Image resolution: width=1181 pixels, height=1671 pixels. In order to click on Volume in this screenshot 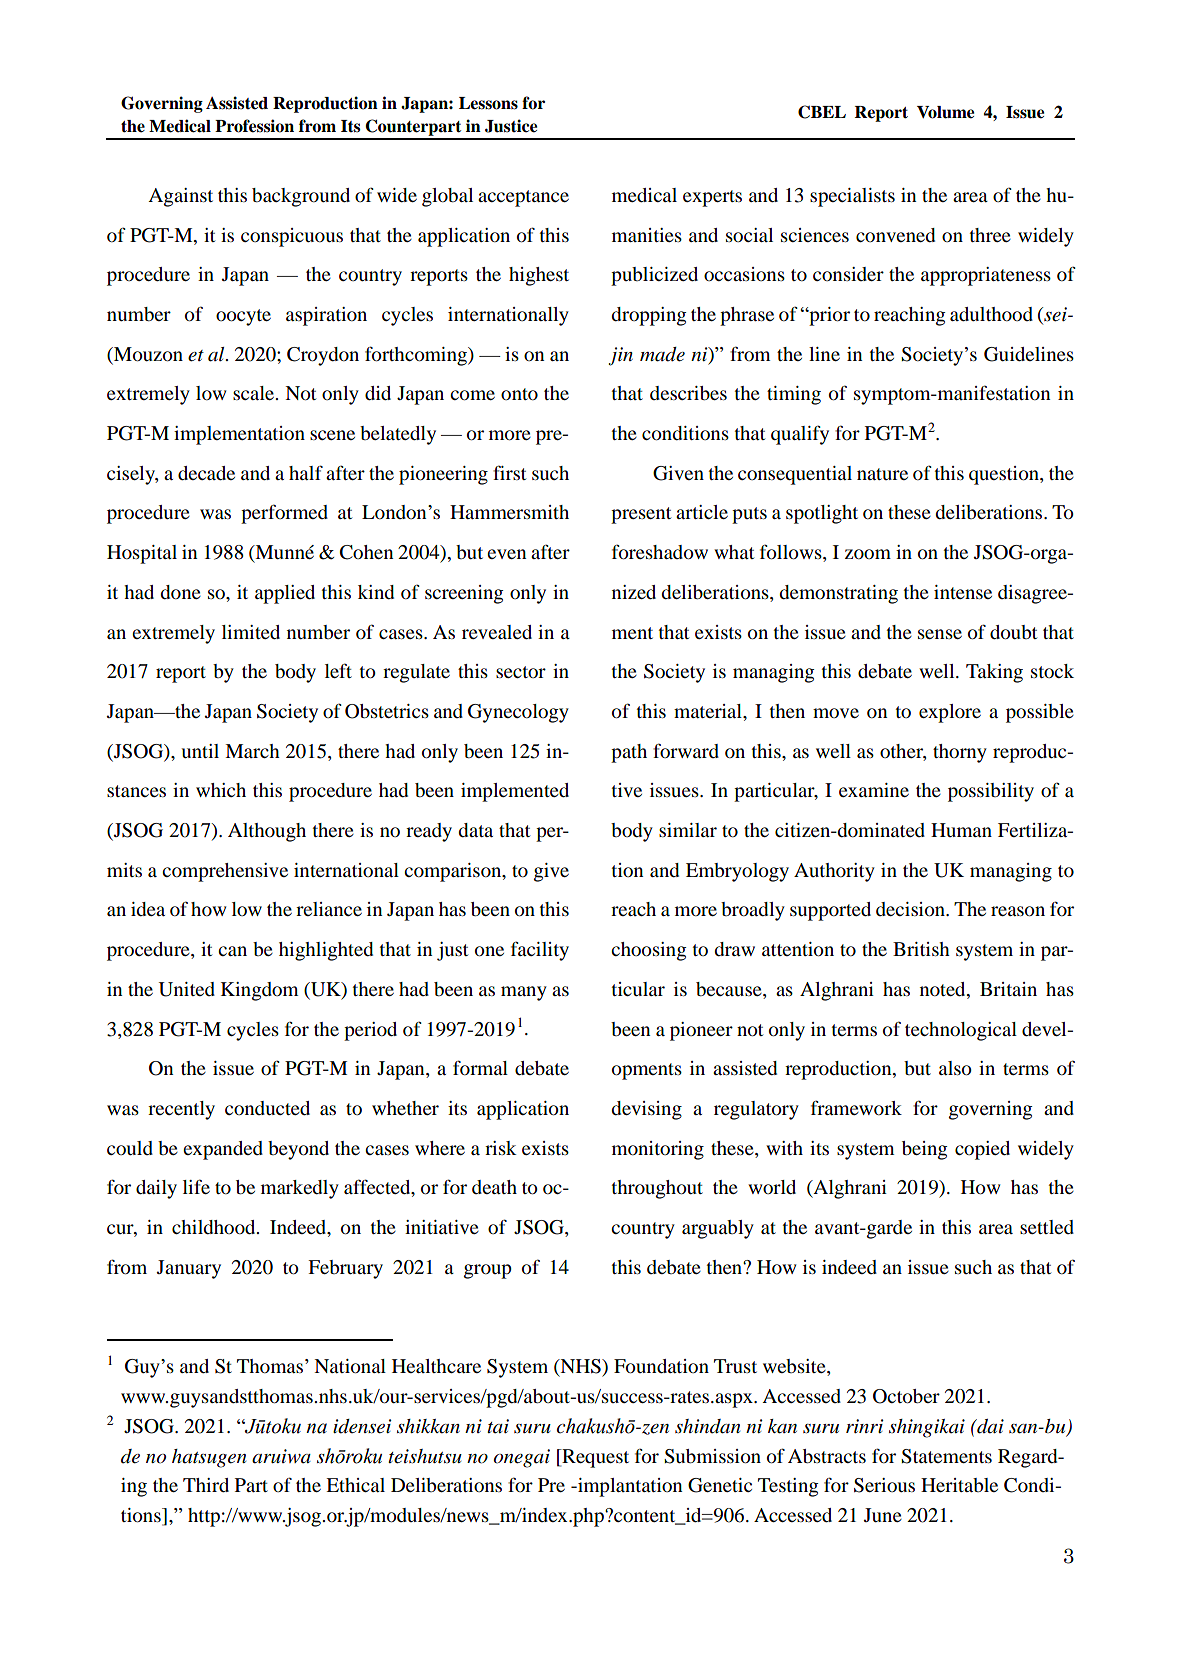, I will do `click(945, 112)`.
